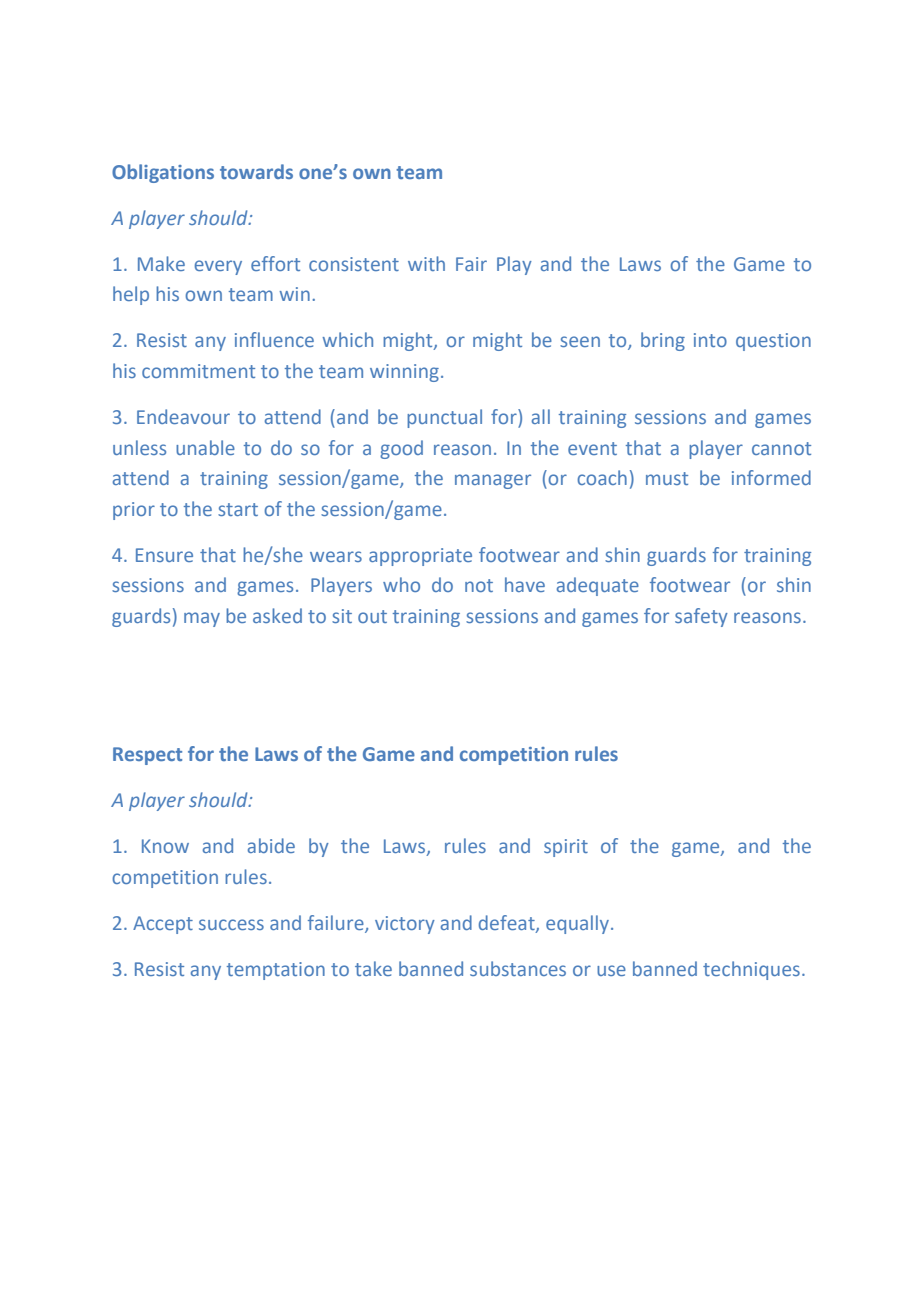  Describe the element at coordinates (710, 340) in the document. I see `into` at that location.
